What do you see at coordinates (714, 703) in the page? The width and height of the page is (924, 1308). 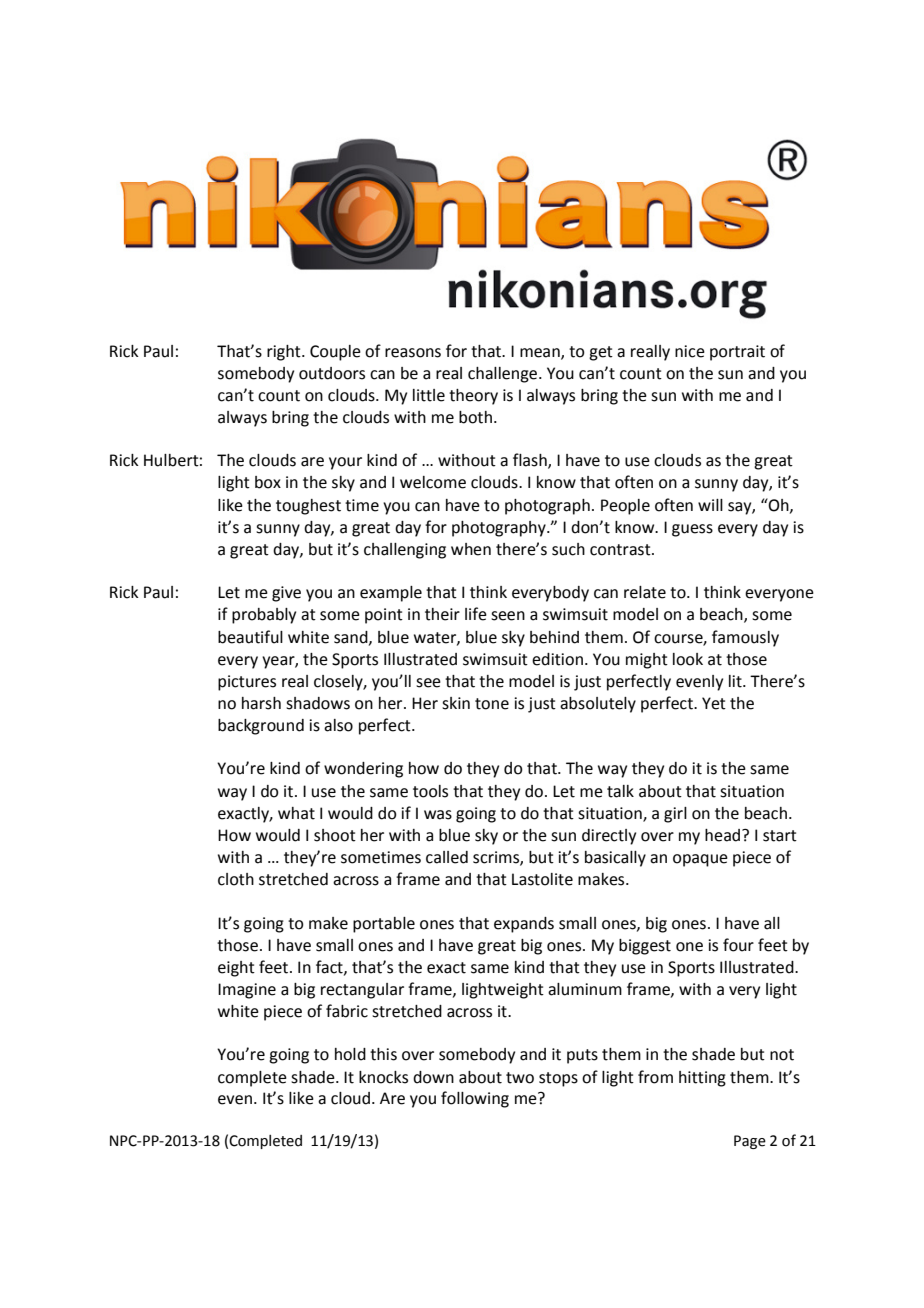 I see `Yet` at bounding box center [714, 703].
